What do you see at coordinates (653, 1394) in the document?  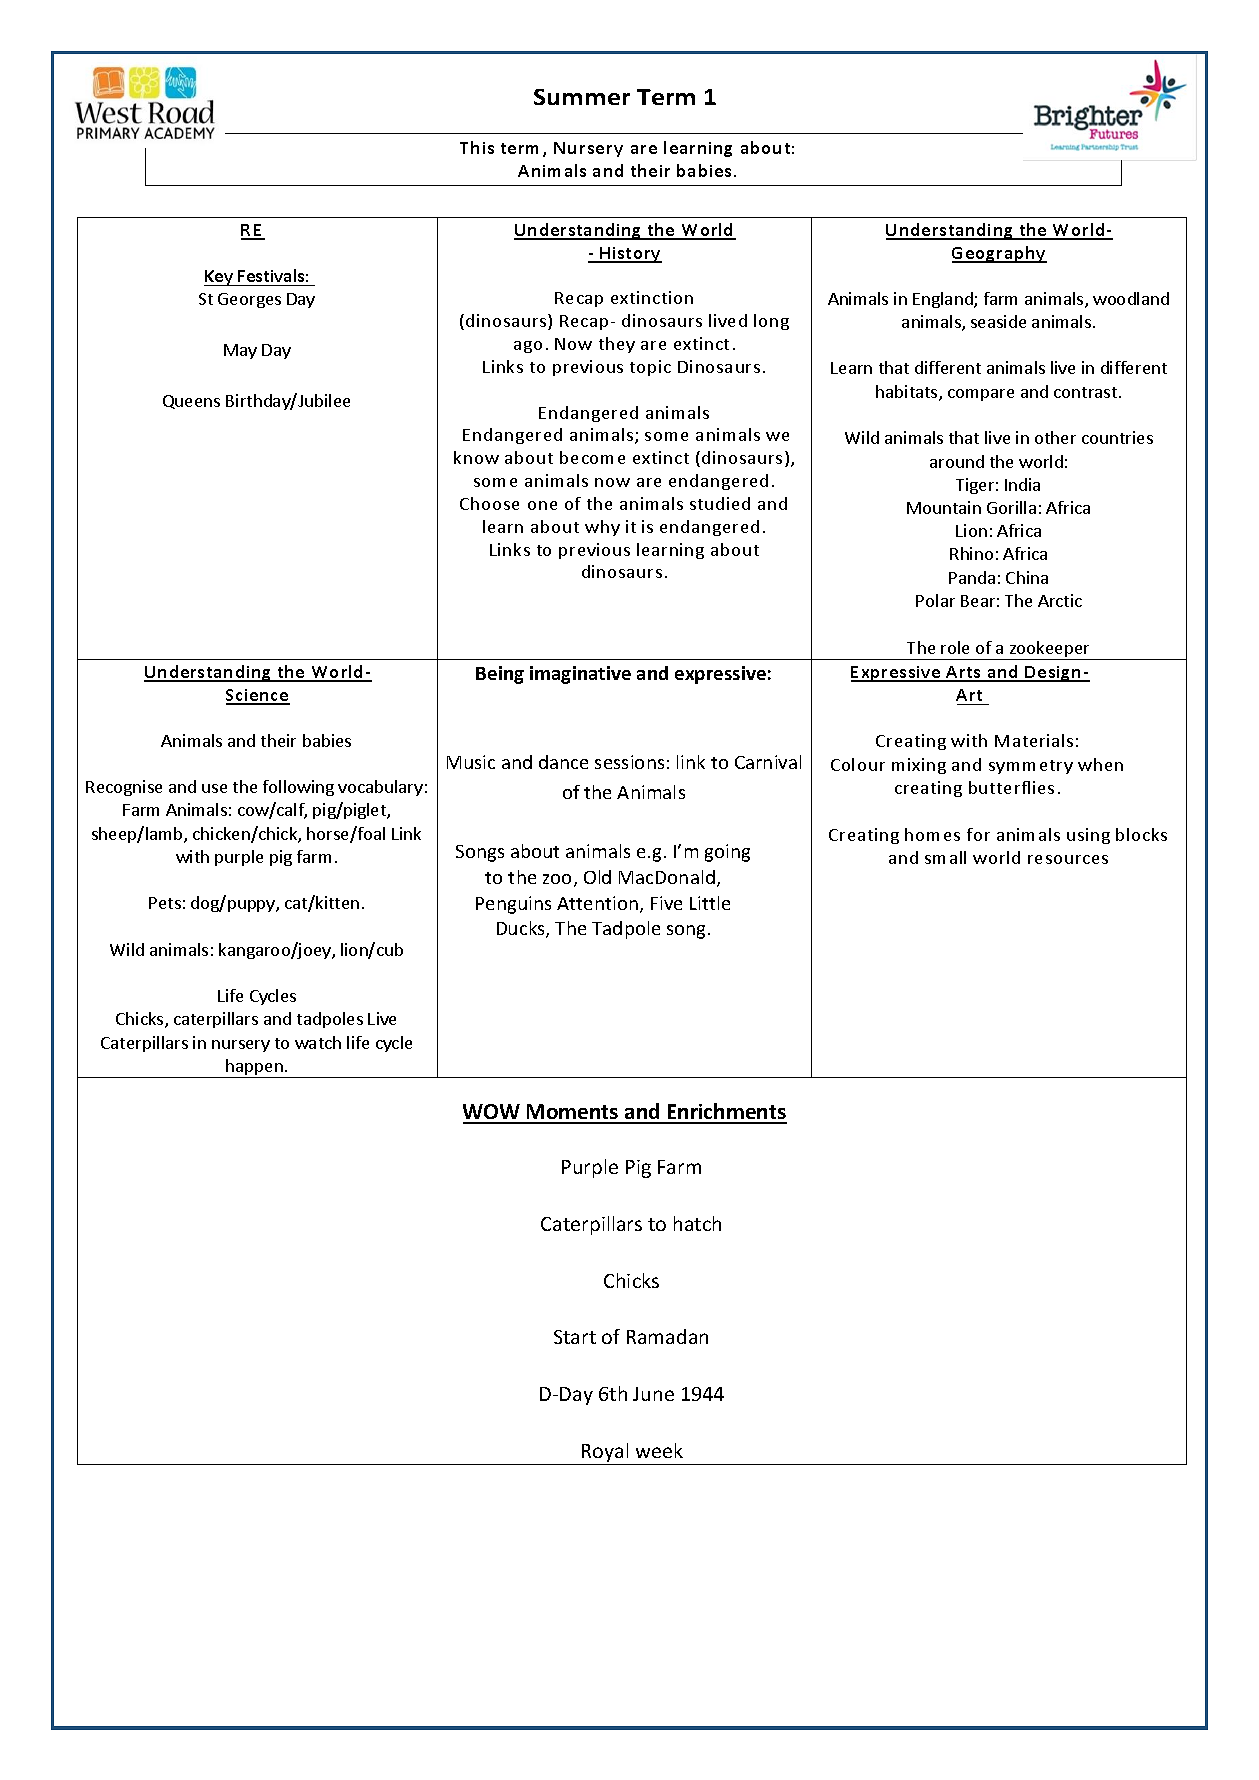 I see `June` at bounding box center [653, 1394].
